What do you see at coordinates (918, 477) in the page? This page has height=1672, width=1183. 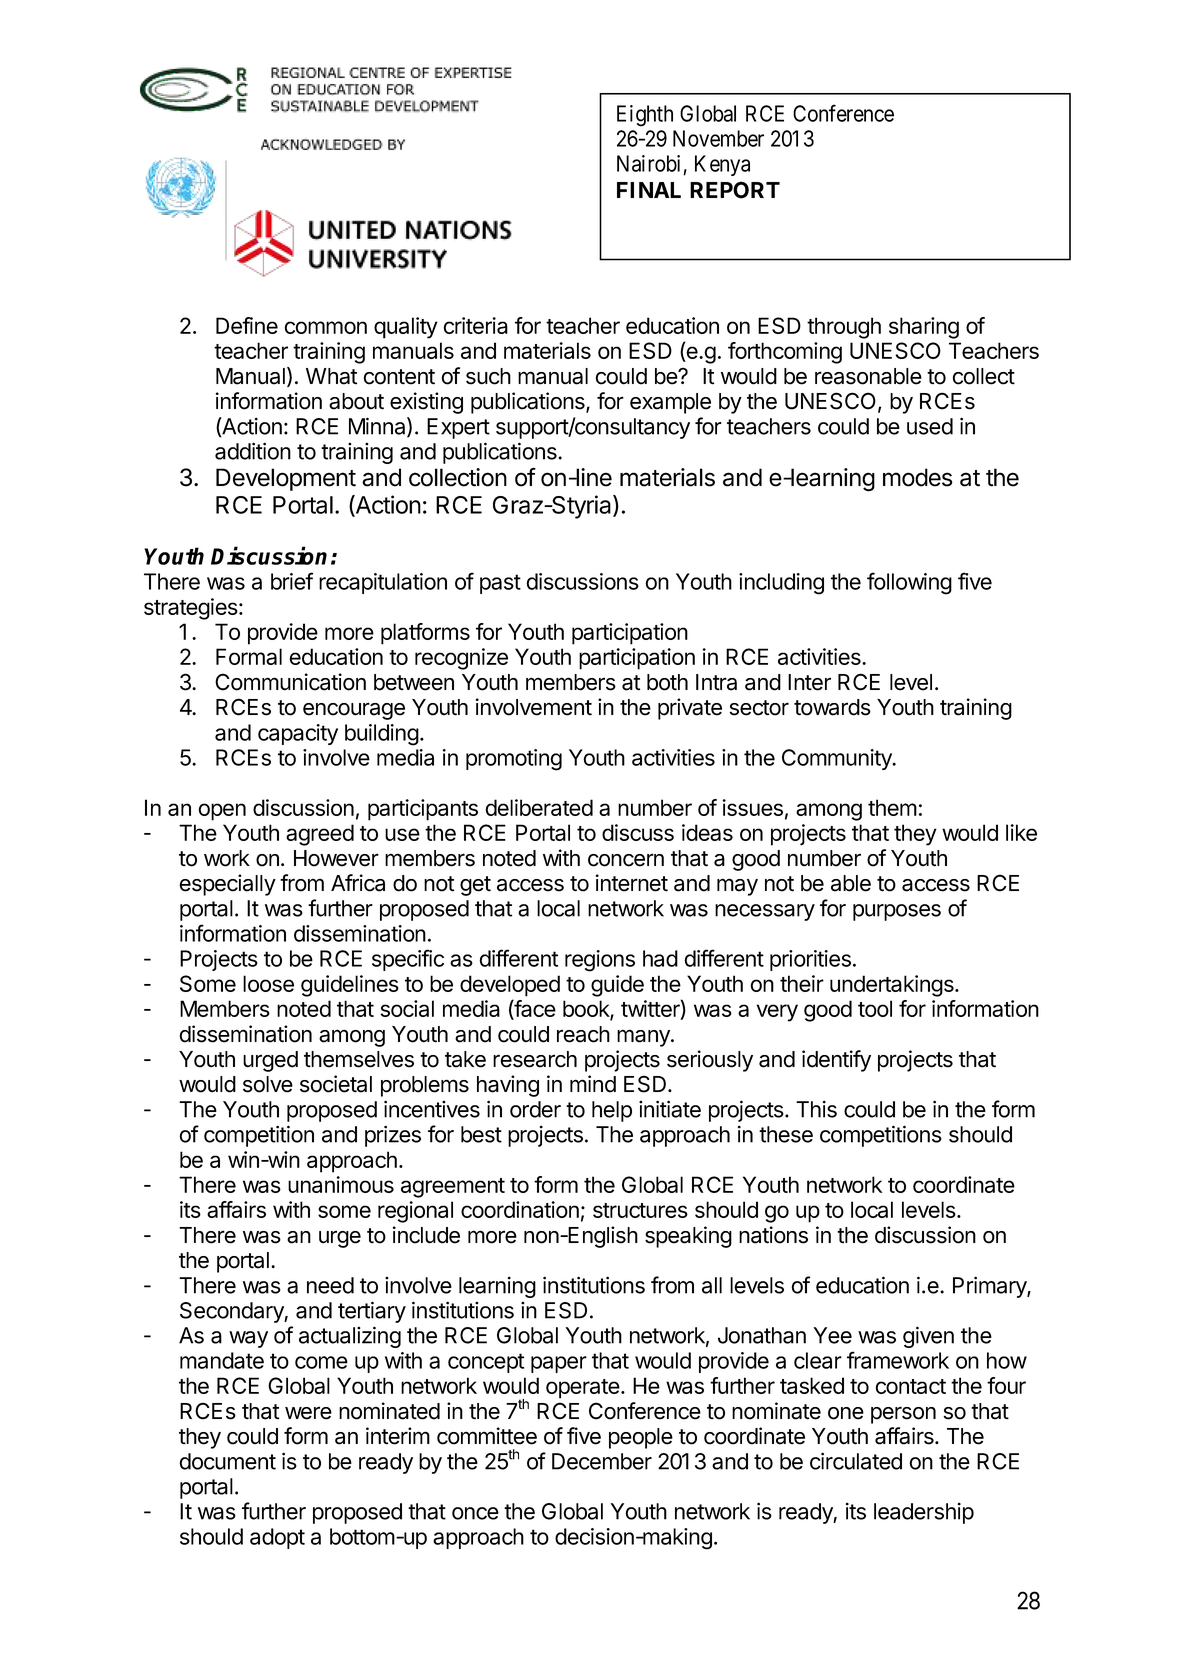 I see `modes` at bounding box center [918, 477].
